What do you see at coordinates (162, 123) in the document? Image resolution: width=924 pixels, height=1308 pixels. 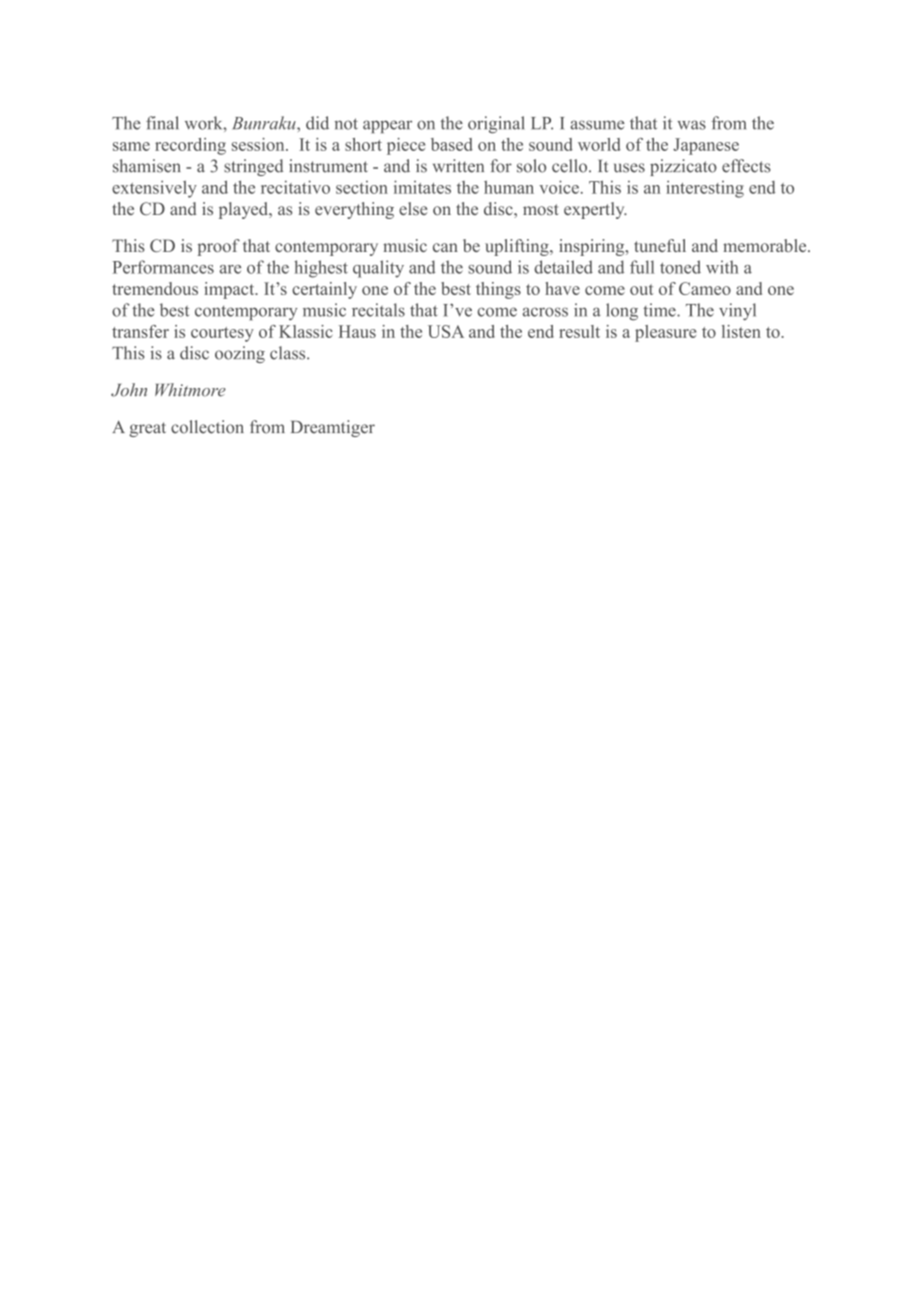 I see `final` at bounding box center [162, 123].
